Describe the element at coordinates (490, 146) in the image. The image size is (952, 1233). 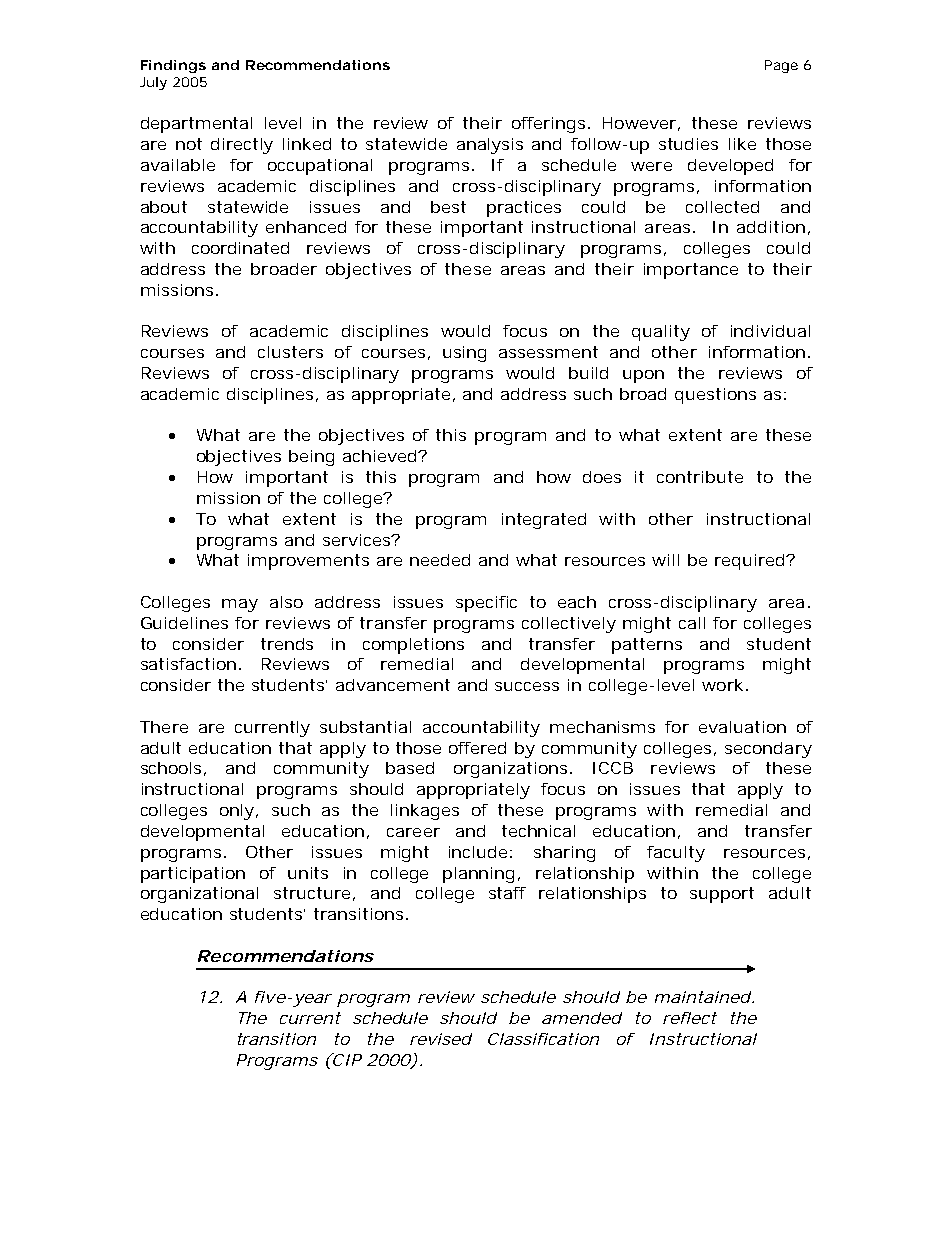
I see `analysis` at that location.
